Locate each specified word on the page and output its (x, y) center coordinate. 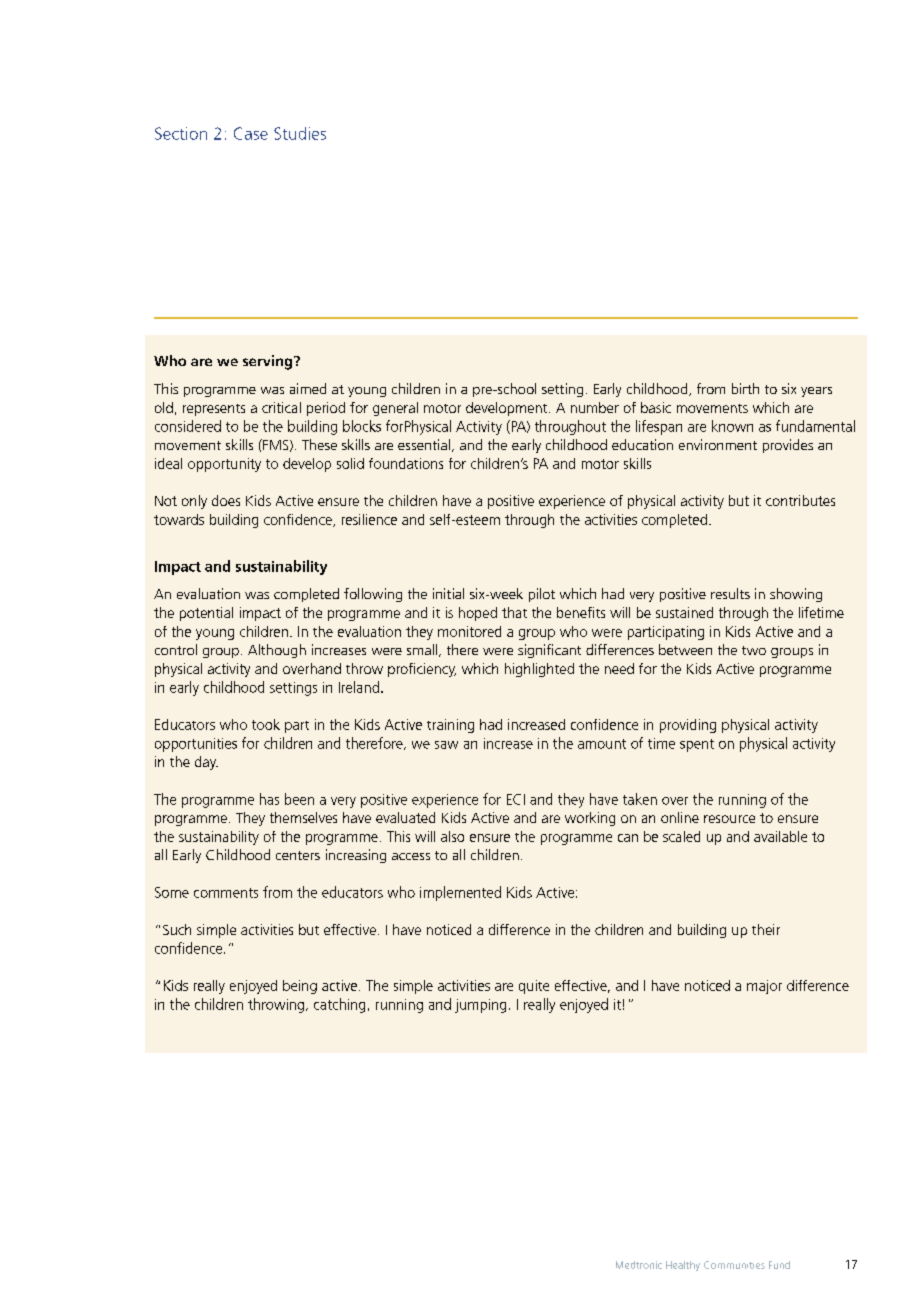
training (450, 726)
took (266, 724)
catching (339, 1005)
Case (251, 133)
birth (745, 388)
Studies (300, 133)
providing (688, 726)
